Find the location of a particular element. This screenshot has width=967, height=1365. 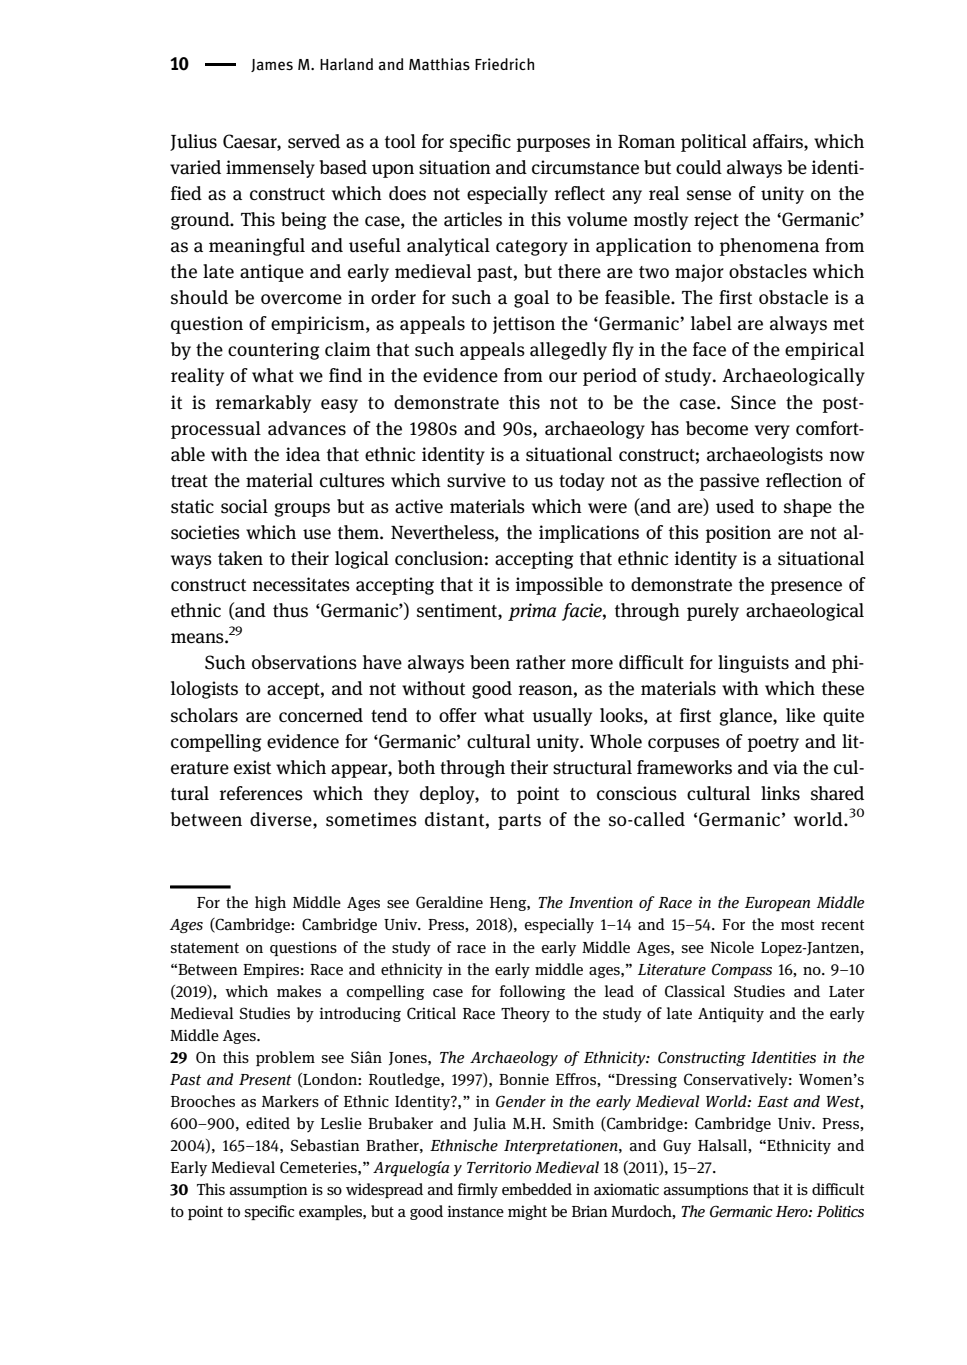

makes is located at coordinates (299, 991).
